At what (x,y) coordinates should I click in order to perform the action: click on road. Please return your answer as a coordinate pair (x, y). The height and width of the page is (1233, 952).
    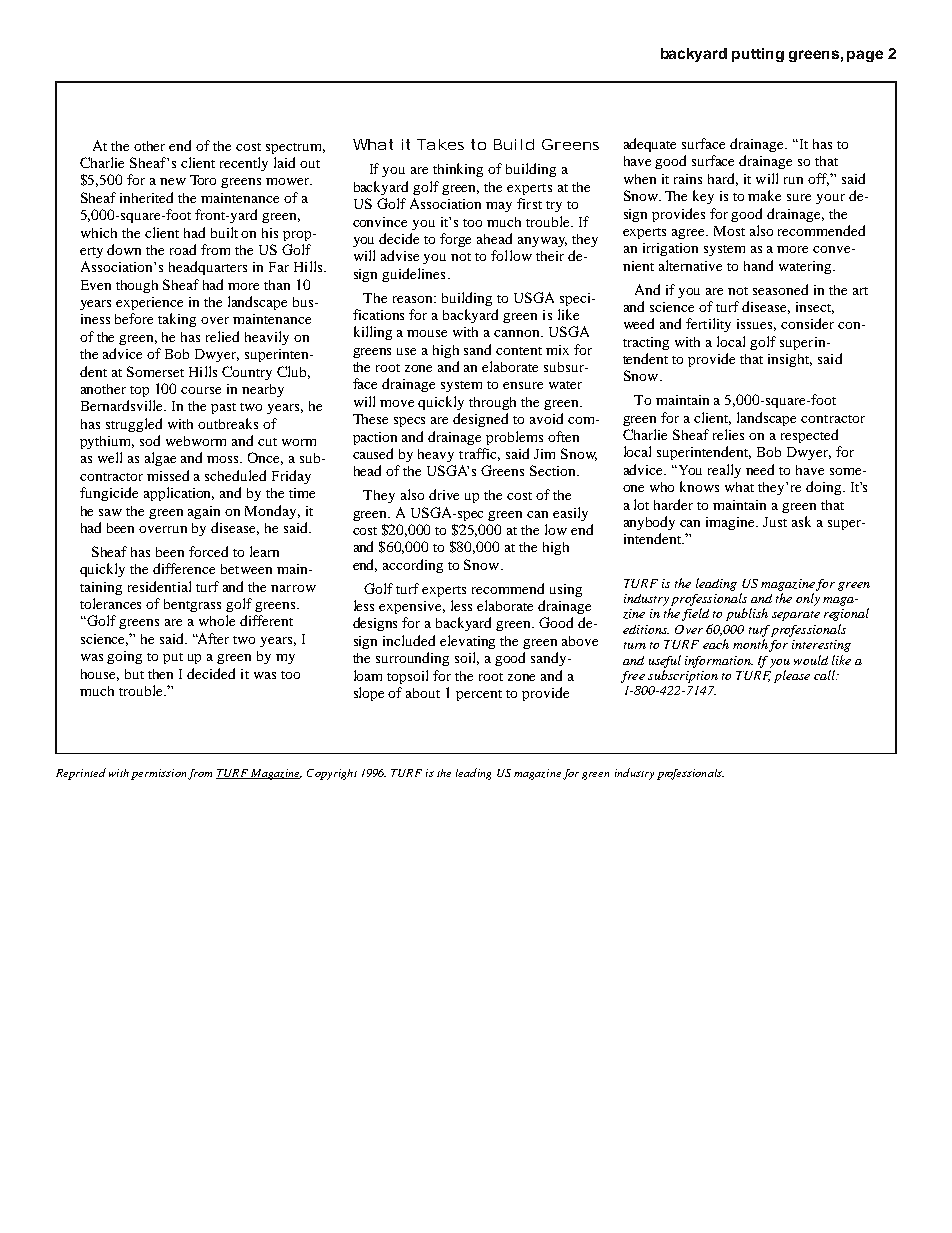
    Looking at the image, I should click on (183, 249).
